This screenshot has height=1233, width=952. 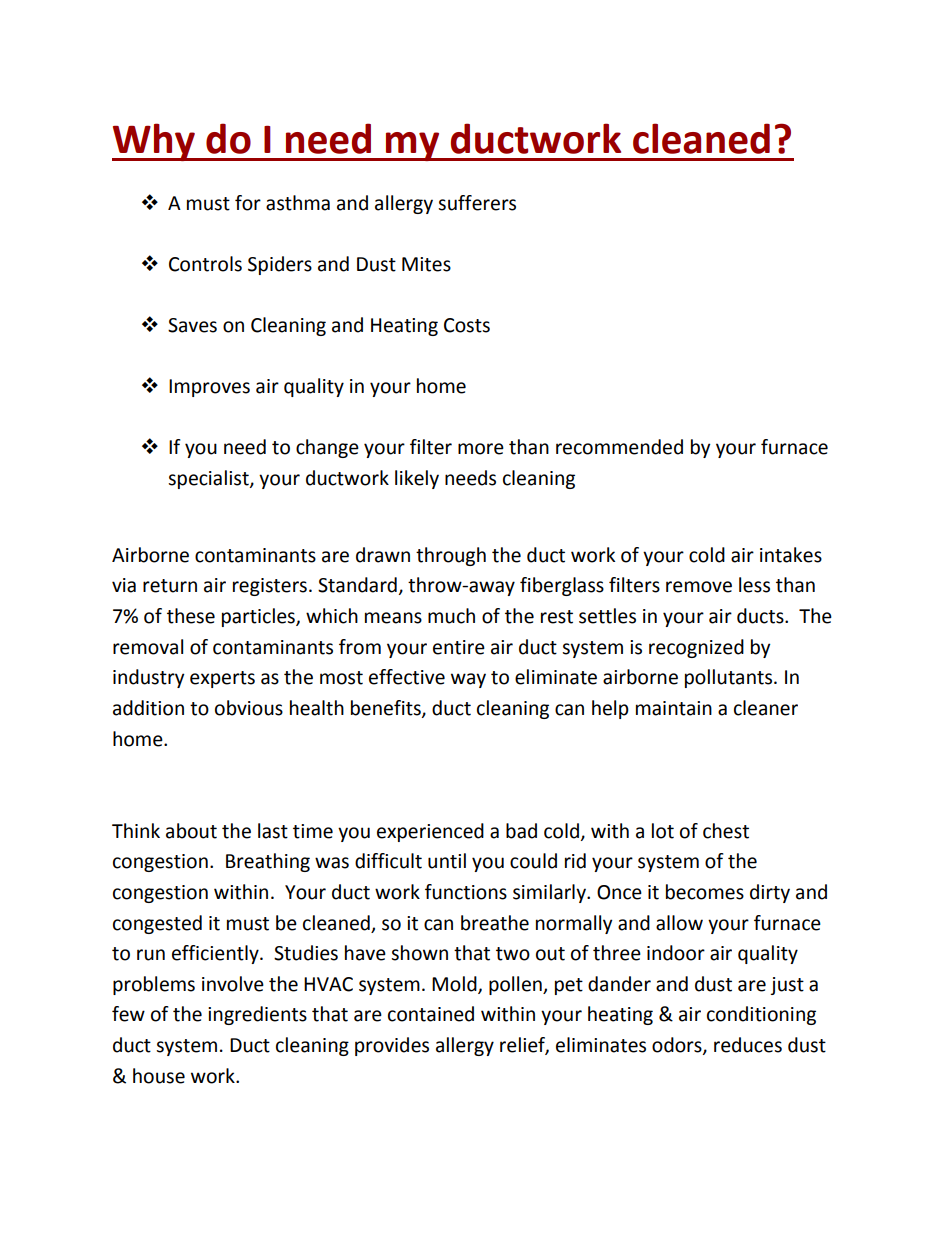 What do you see at coordinates (431, 1014) in the screenshot?
I see `contained` at bounding box center [431, 1014].
